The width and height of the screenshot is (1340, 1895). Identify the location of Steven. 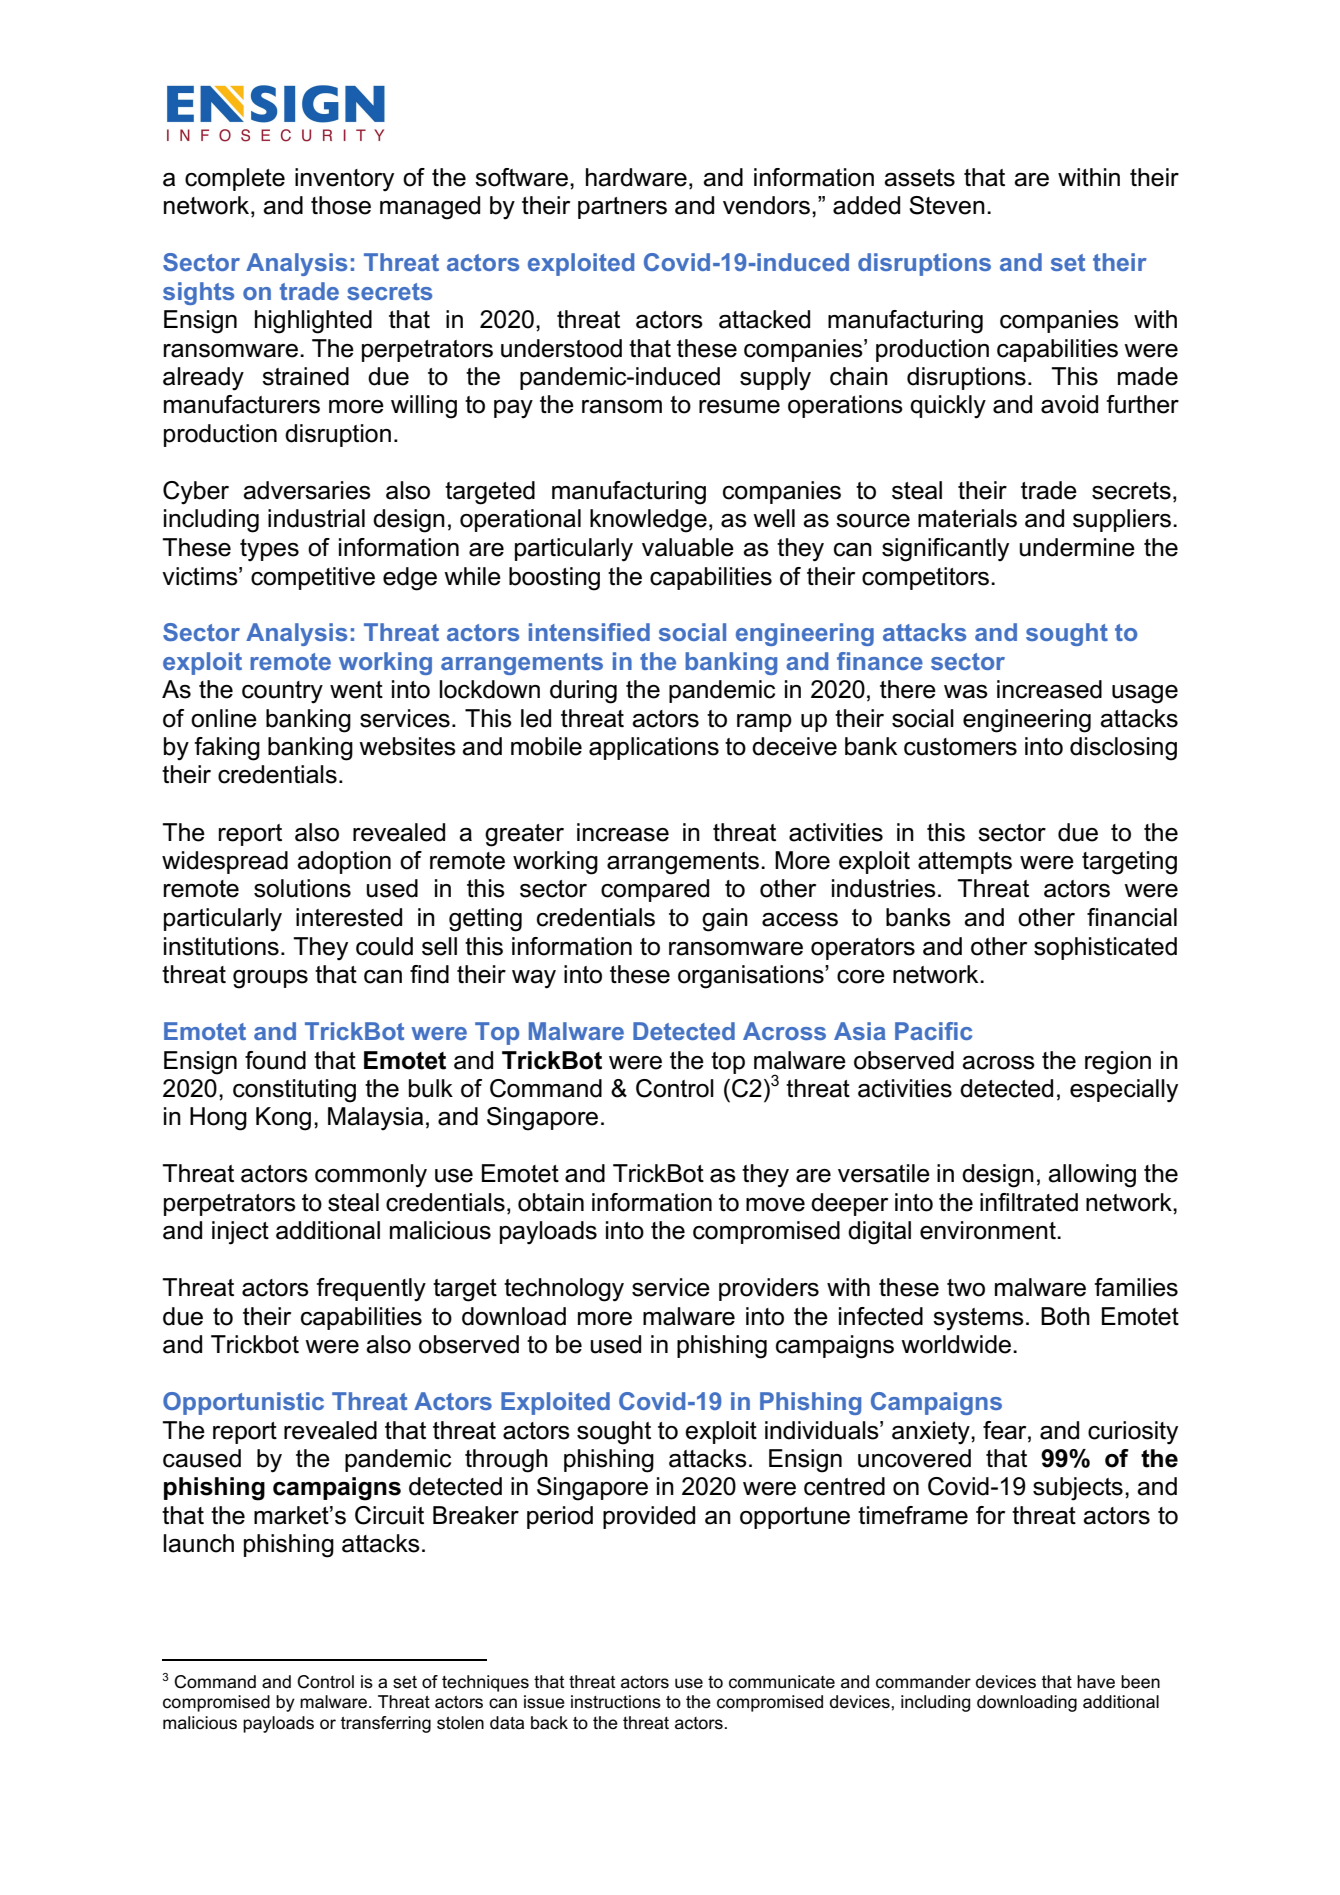
(947, 205).
